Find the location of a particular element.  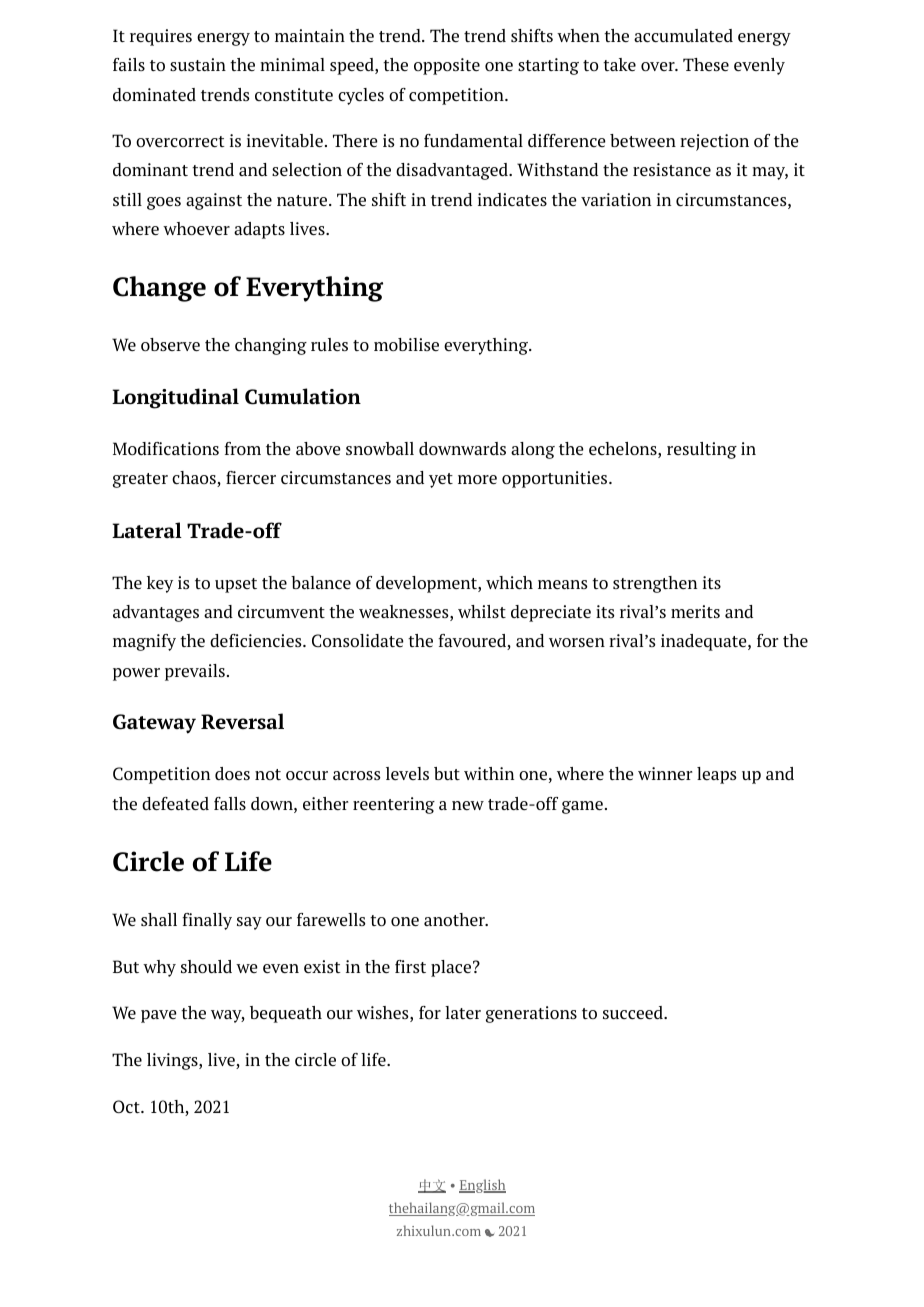

take is located at coordinates (619, 64).
